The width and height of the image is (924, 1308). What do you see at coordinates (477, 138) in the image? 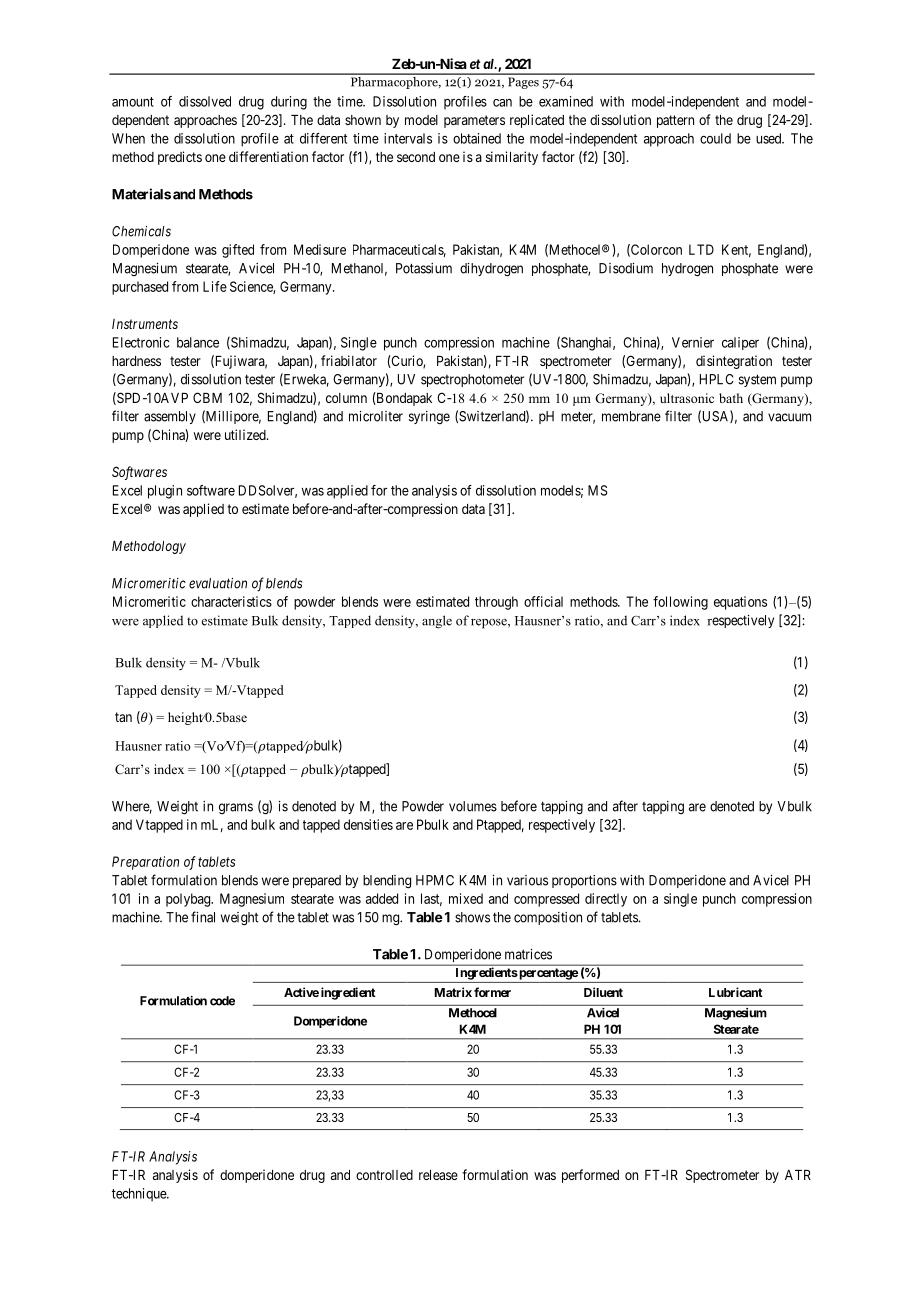
I see `obtained` at bounding box center [477, 138].
